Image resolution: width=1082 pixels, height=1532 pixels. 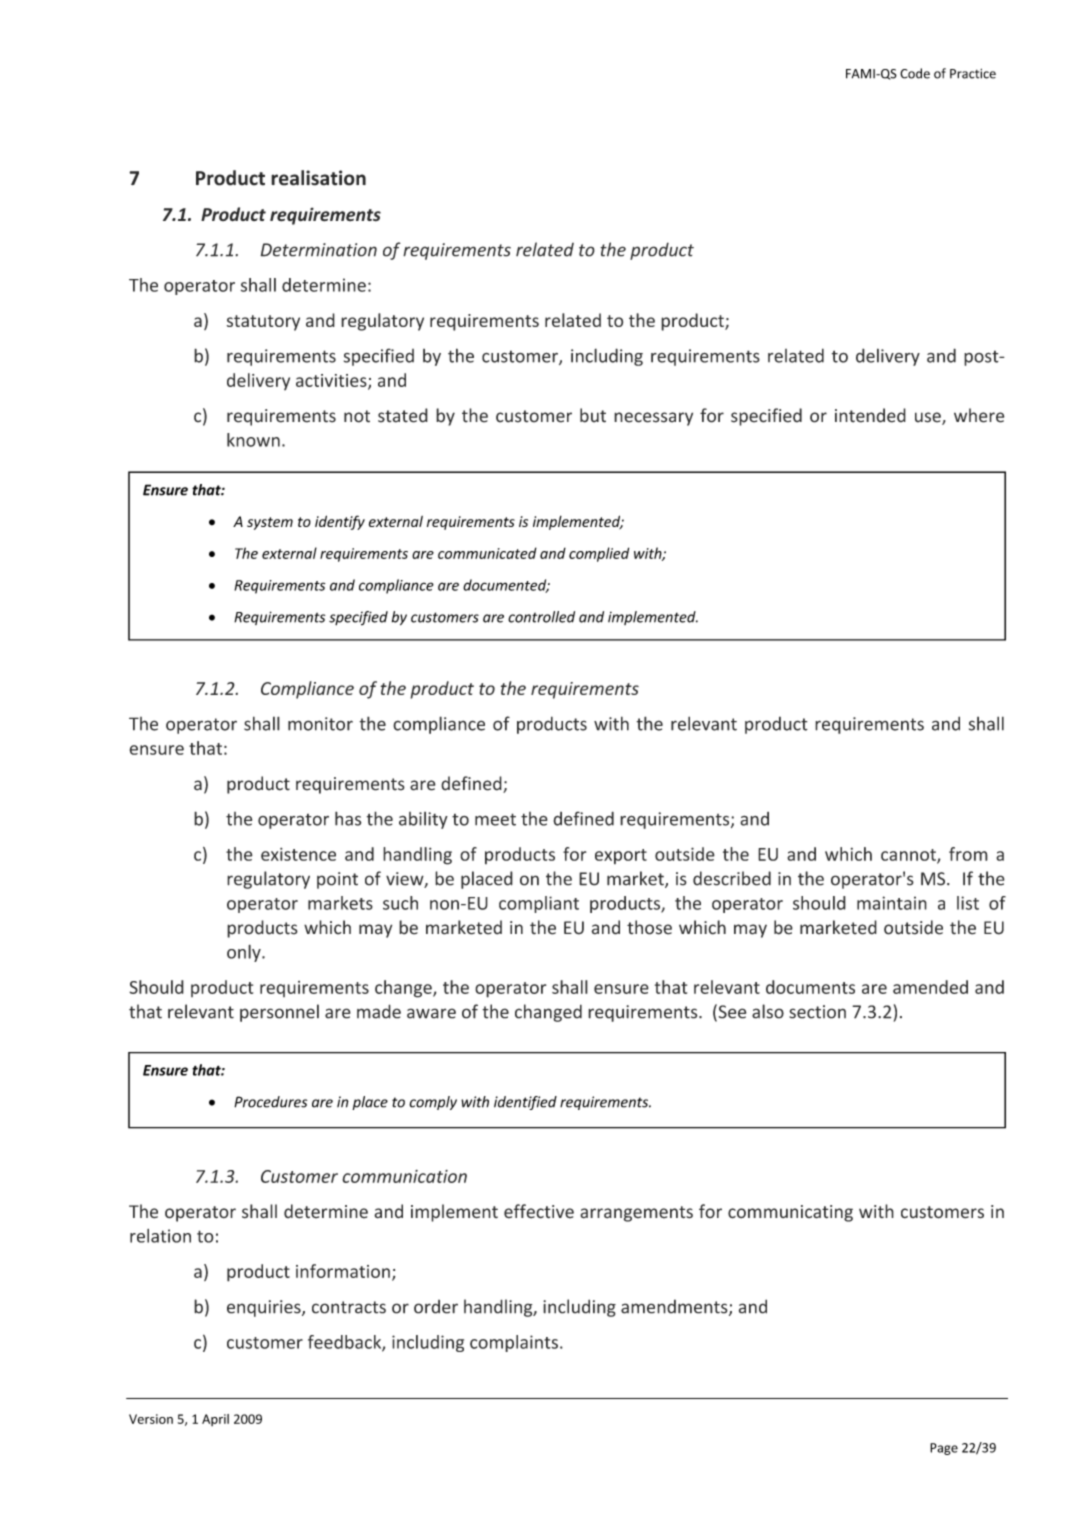 What do you see at coordinates (929, 418) in the page?
I see `use` at bounding box center [929, 418].
